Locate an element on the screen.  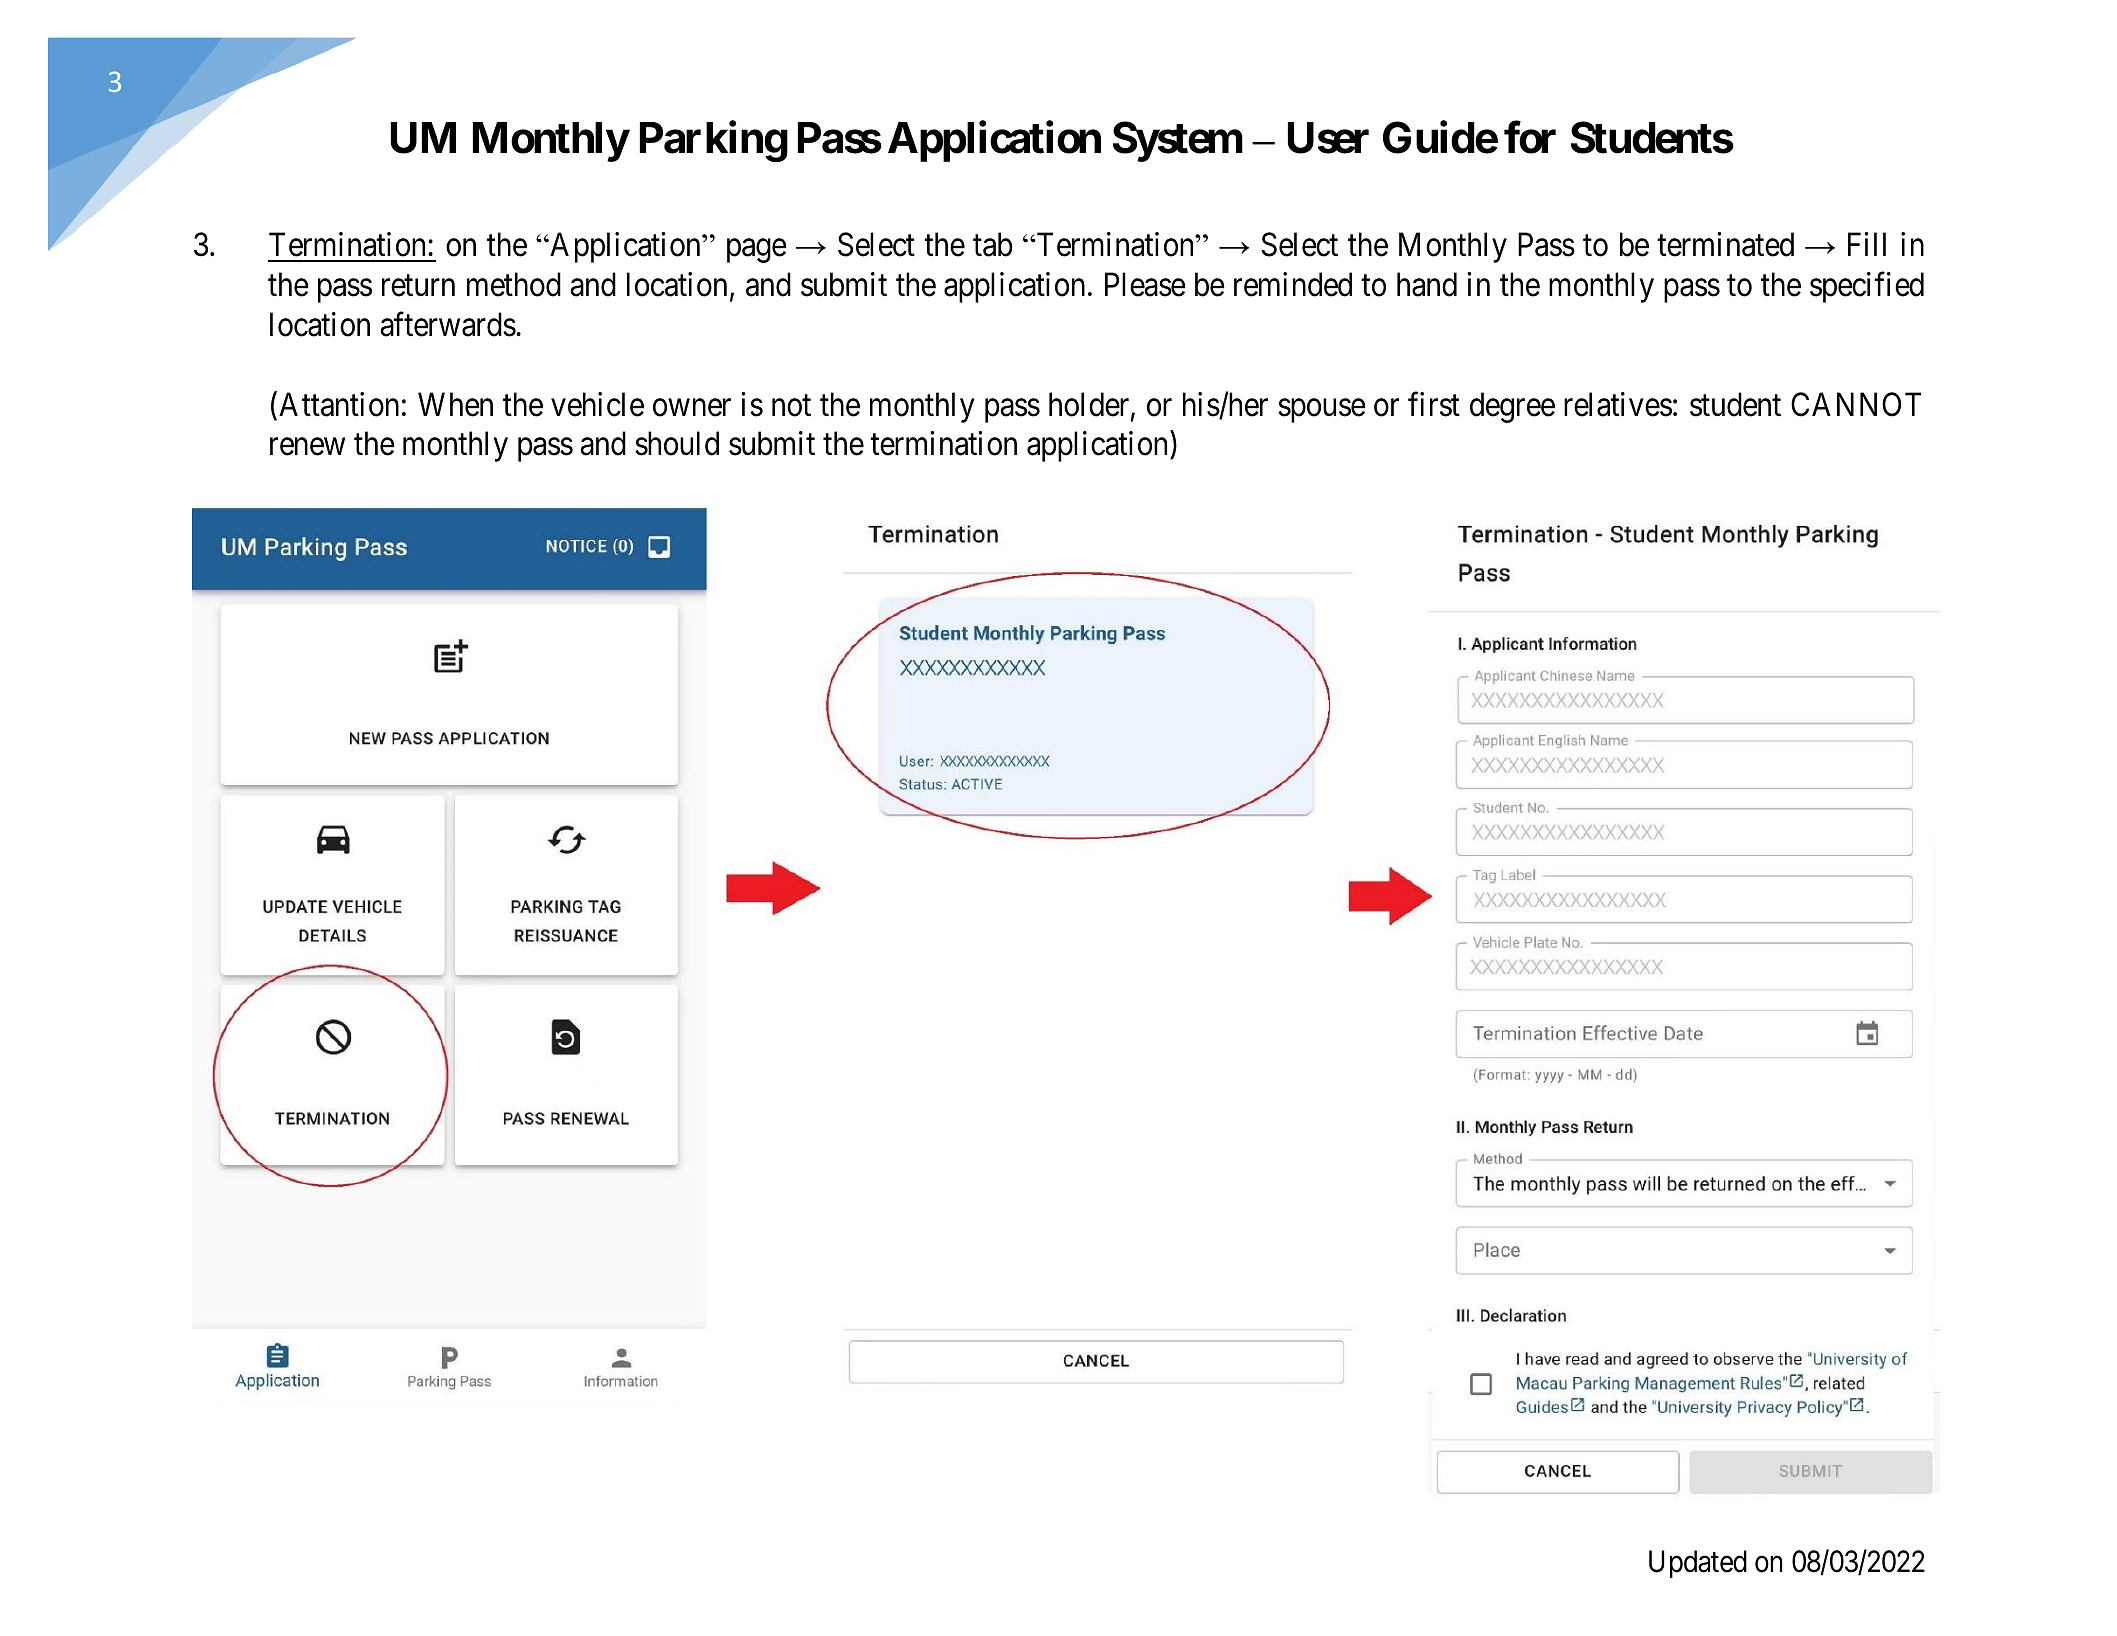
first is located at coordinates (1434, 404).
